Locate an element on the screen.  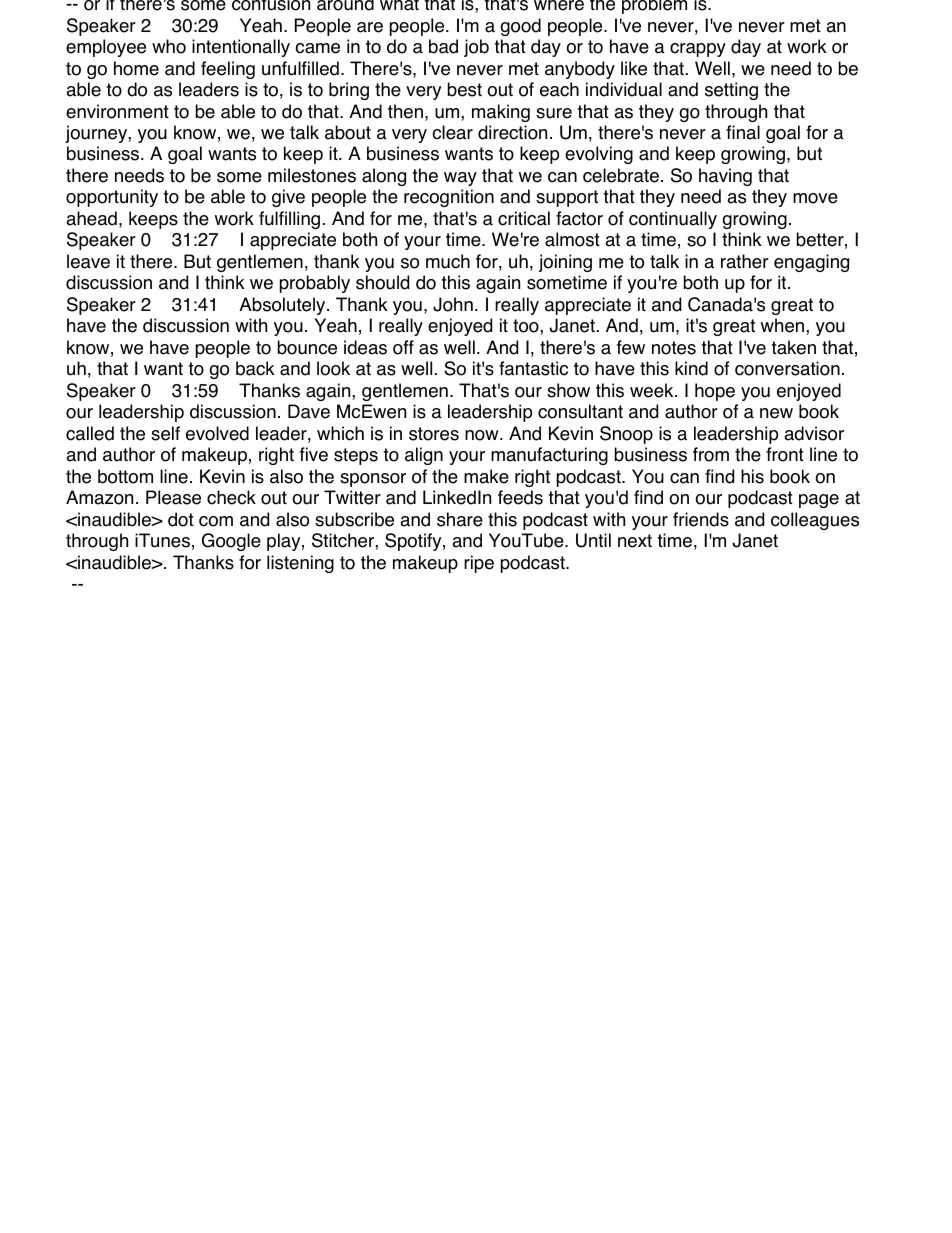
rather is located at coordinates (745, 261).
